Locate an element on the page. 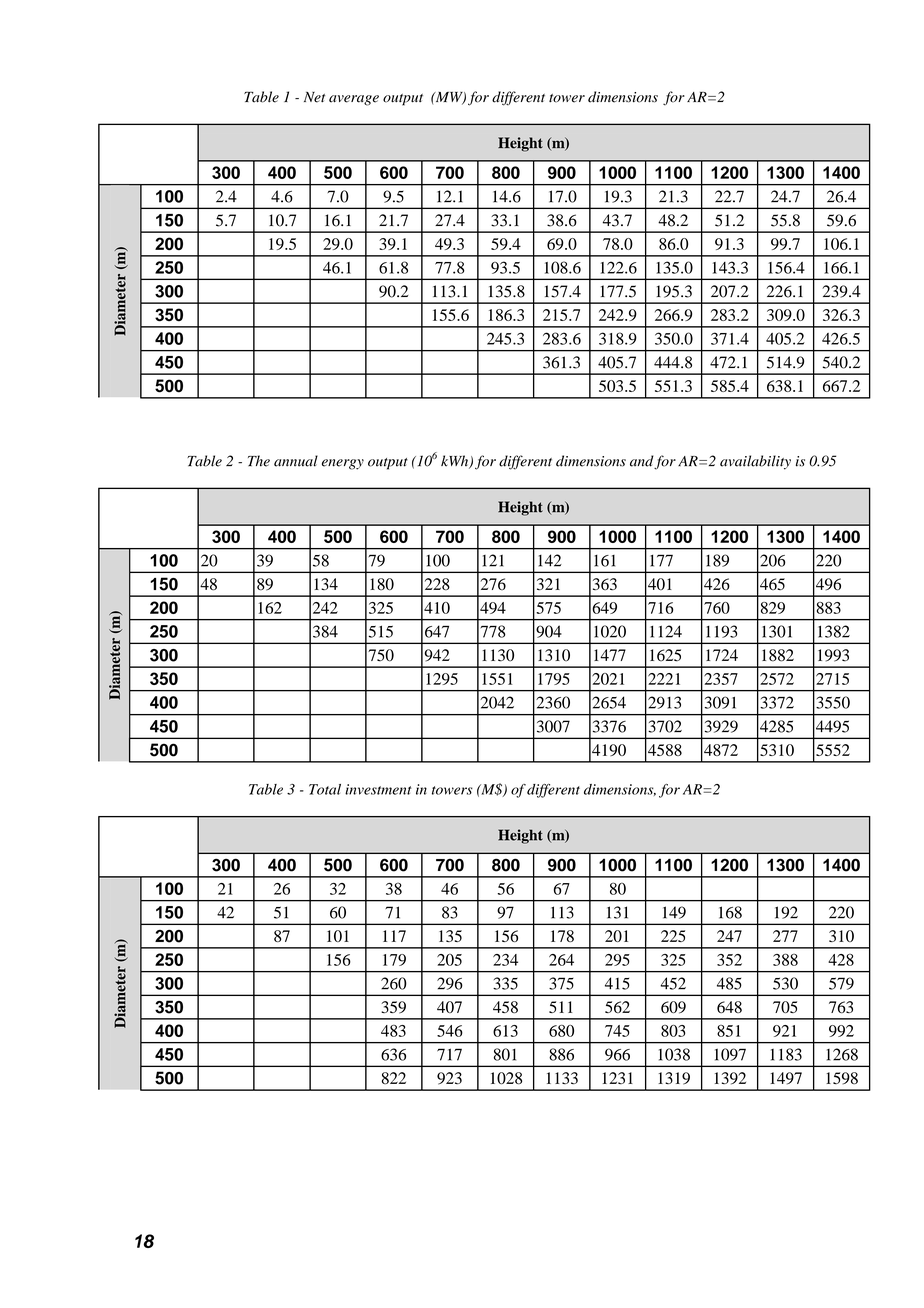  average is located at coordinates (354, 100).
